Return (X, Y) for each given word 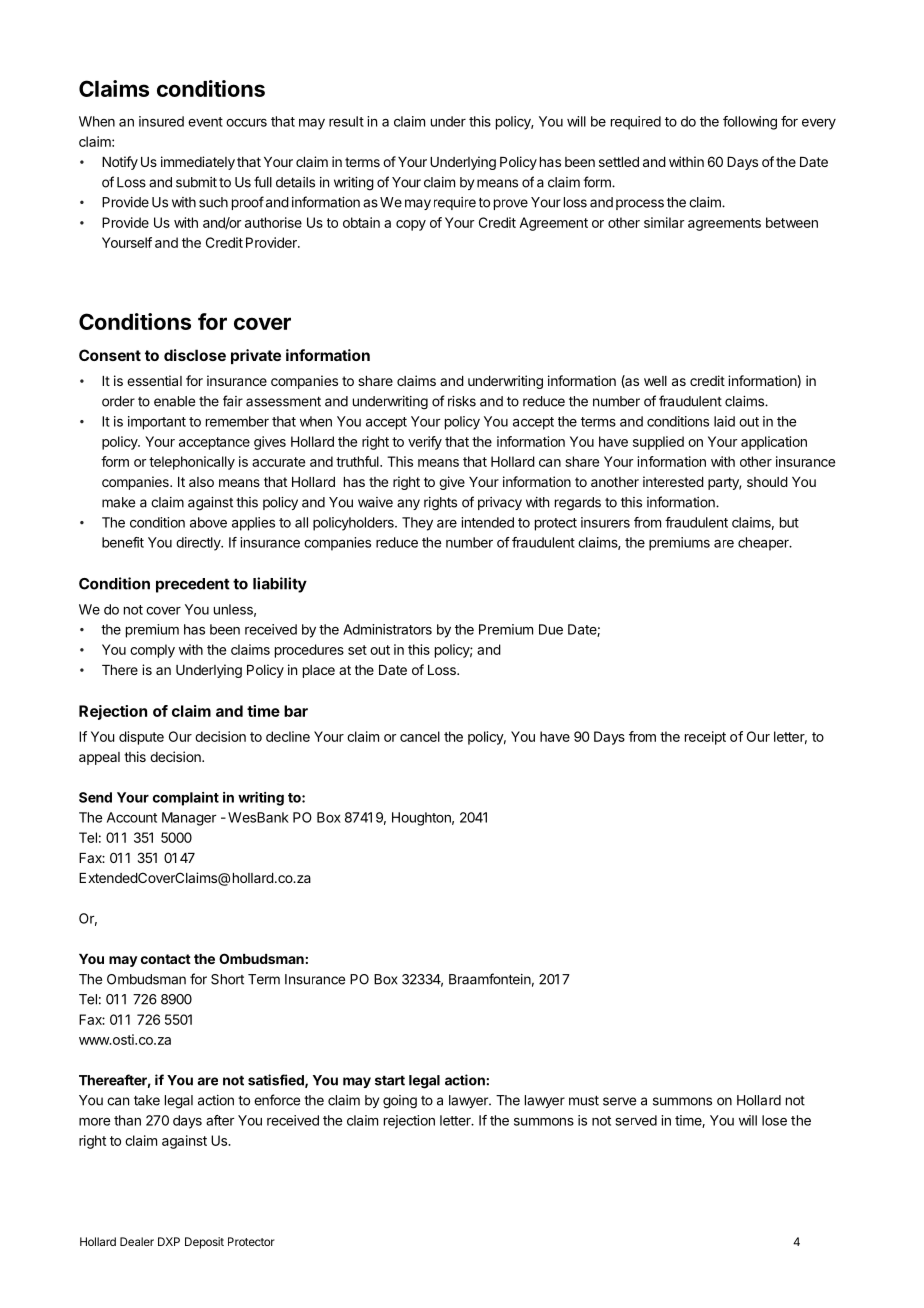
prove (511, 204)
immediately (198, 163)
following (750, 123)
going (400, 1102)
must (584, 1100)
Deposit (204, 1243)
